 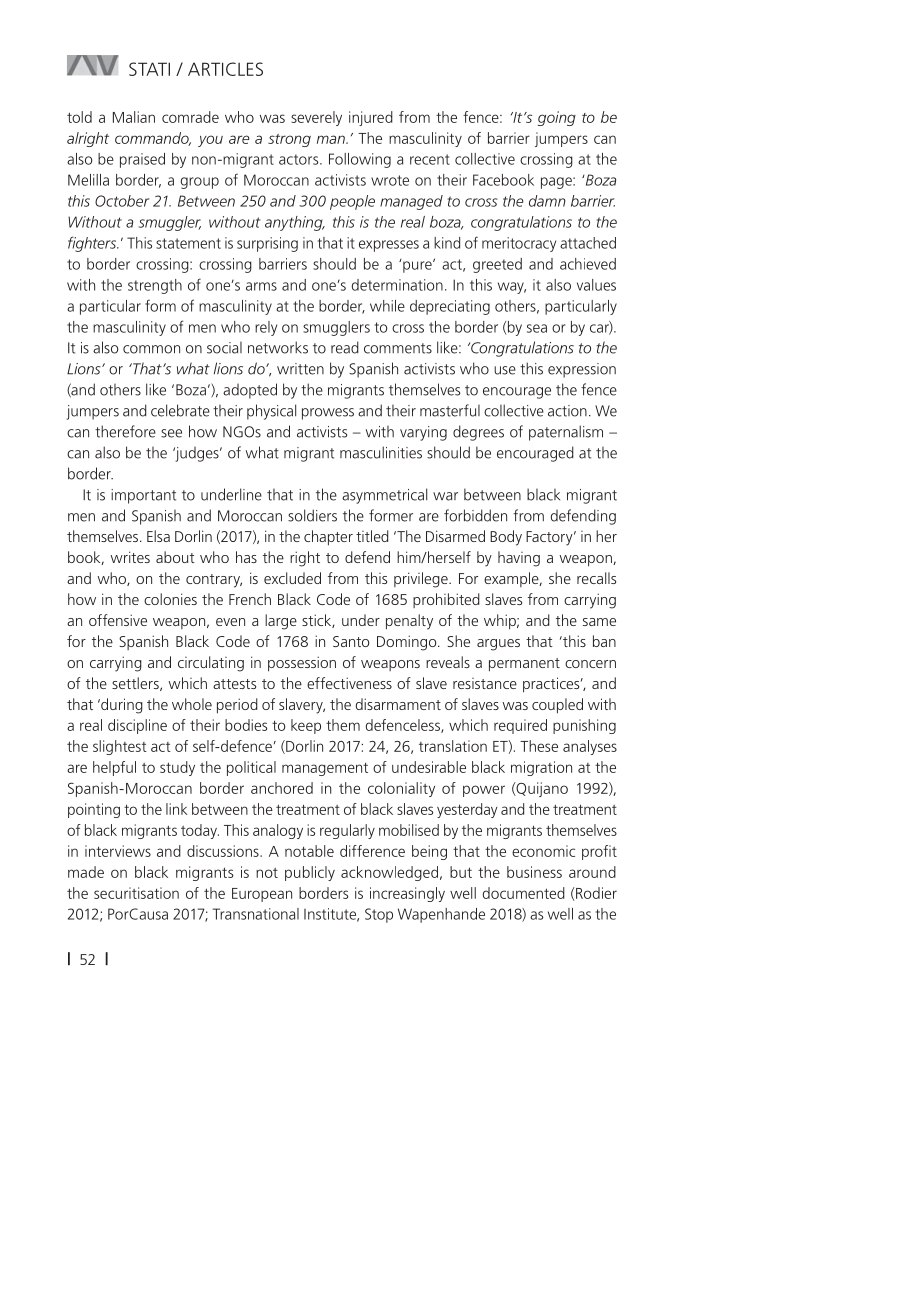 What do you see at coordinates (134, 117) in the image?
I see `Malian` at bounding box center [134, 117].
